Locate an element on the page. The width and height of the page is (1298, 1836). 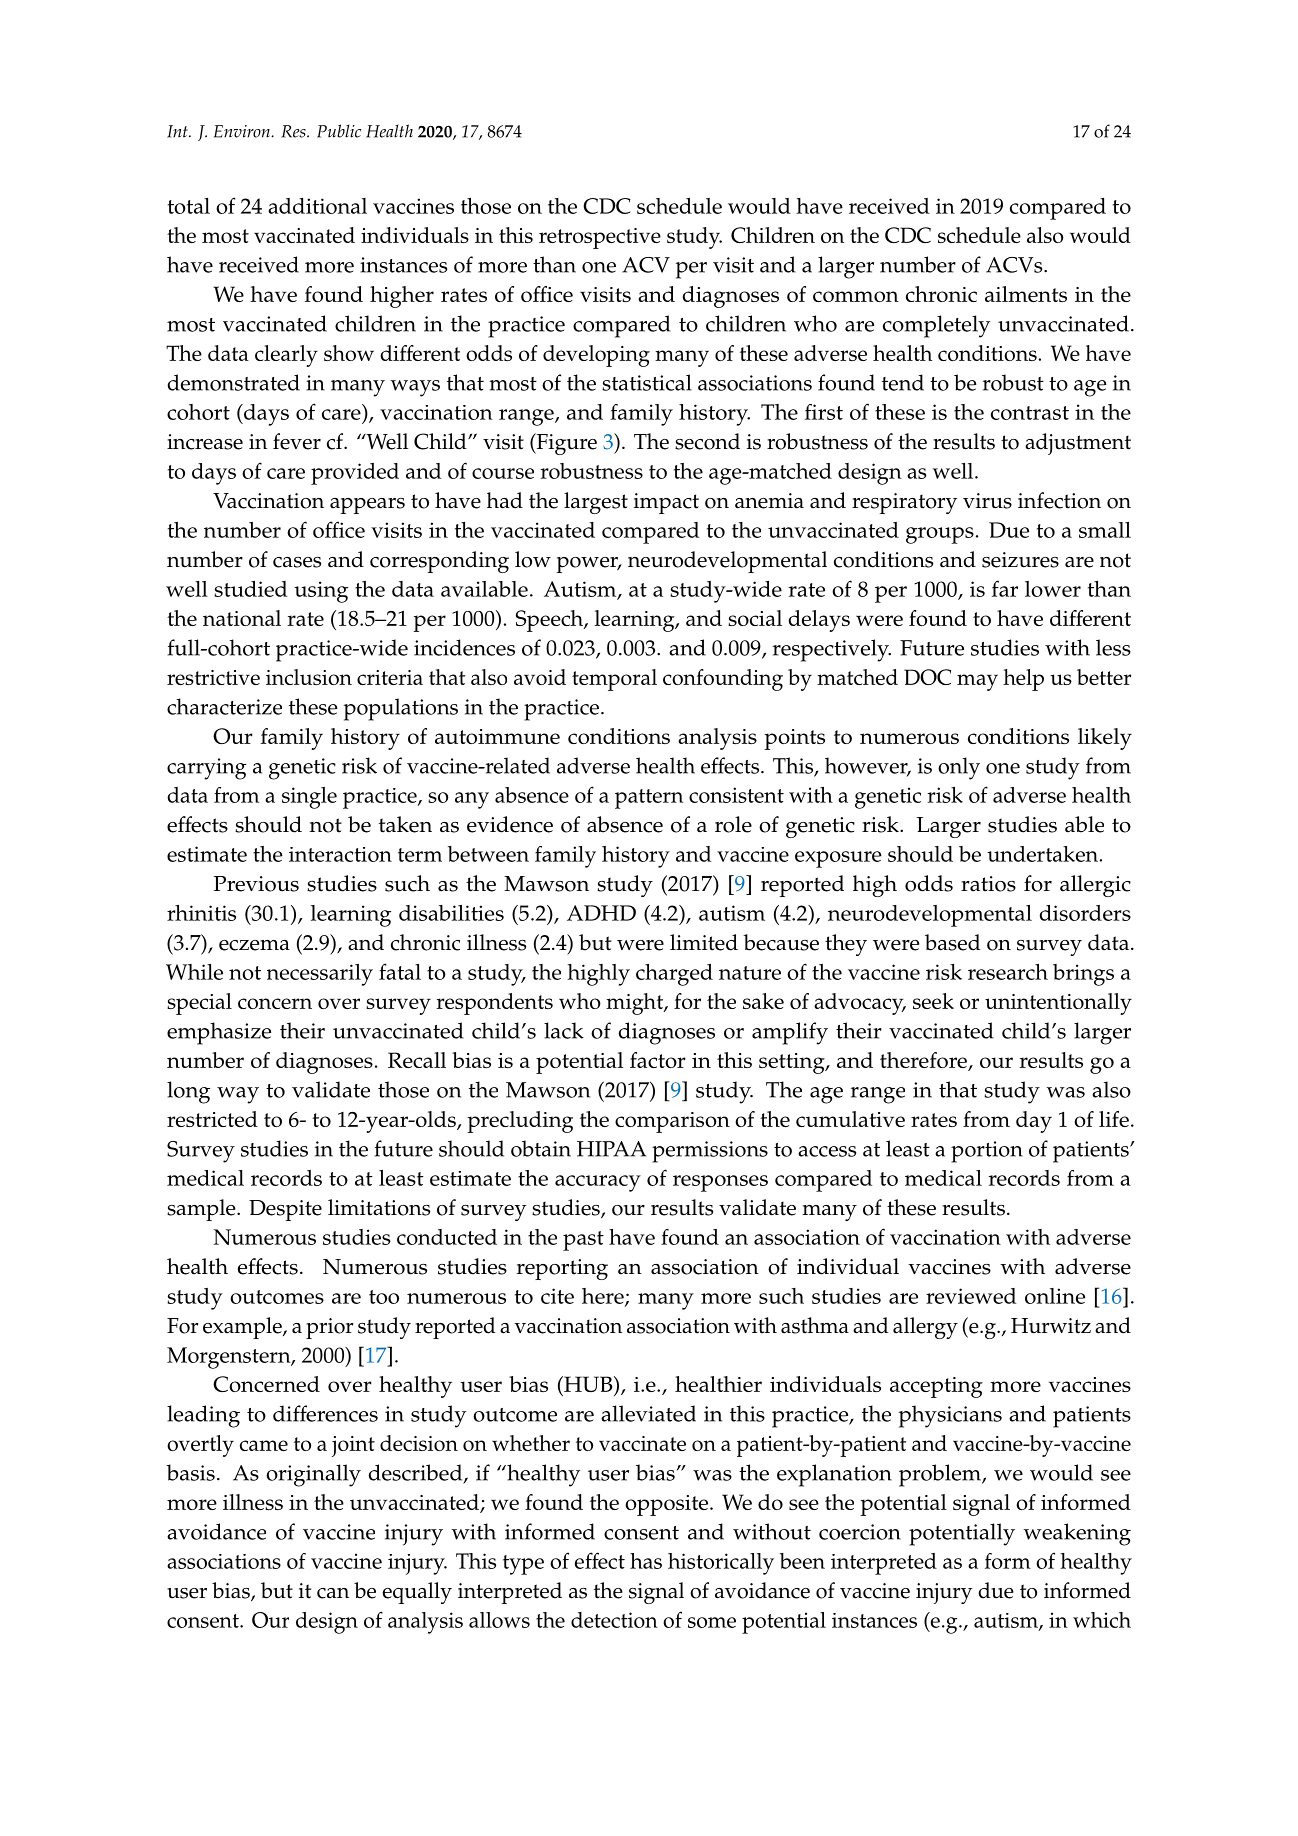
virus is located at coordinates (987, 501).
